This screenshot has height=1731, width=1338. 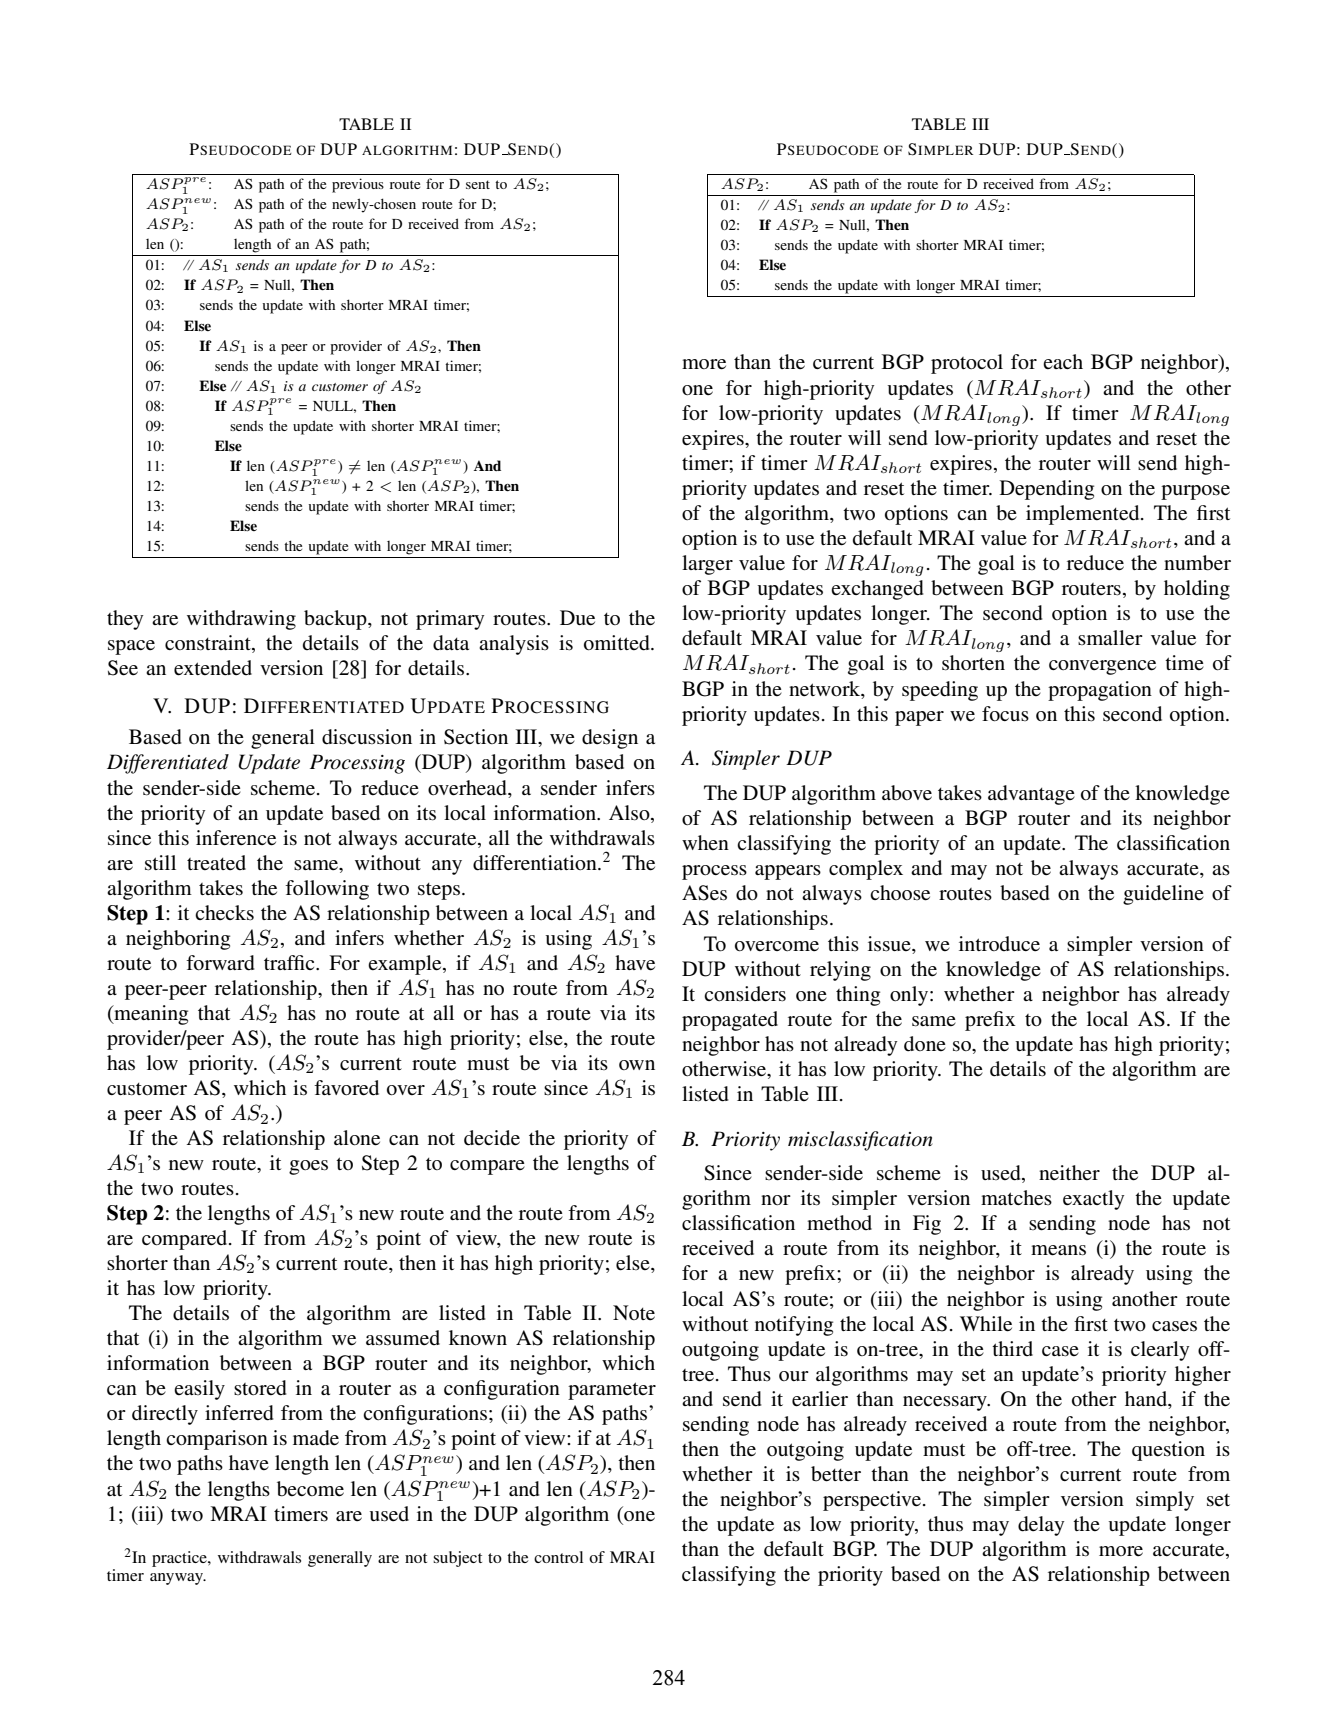 I want to click on Note, so click(x=634, y=1312).
